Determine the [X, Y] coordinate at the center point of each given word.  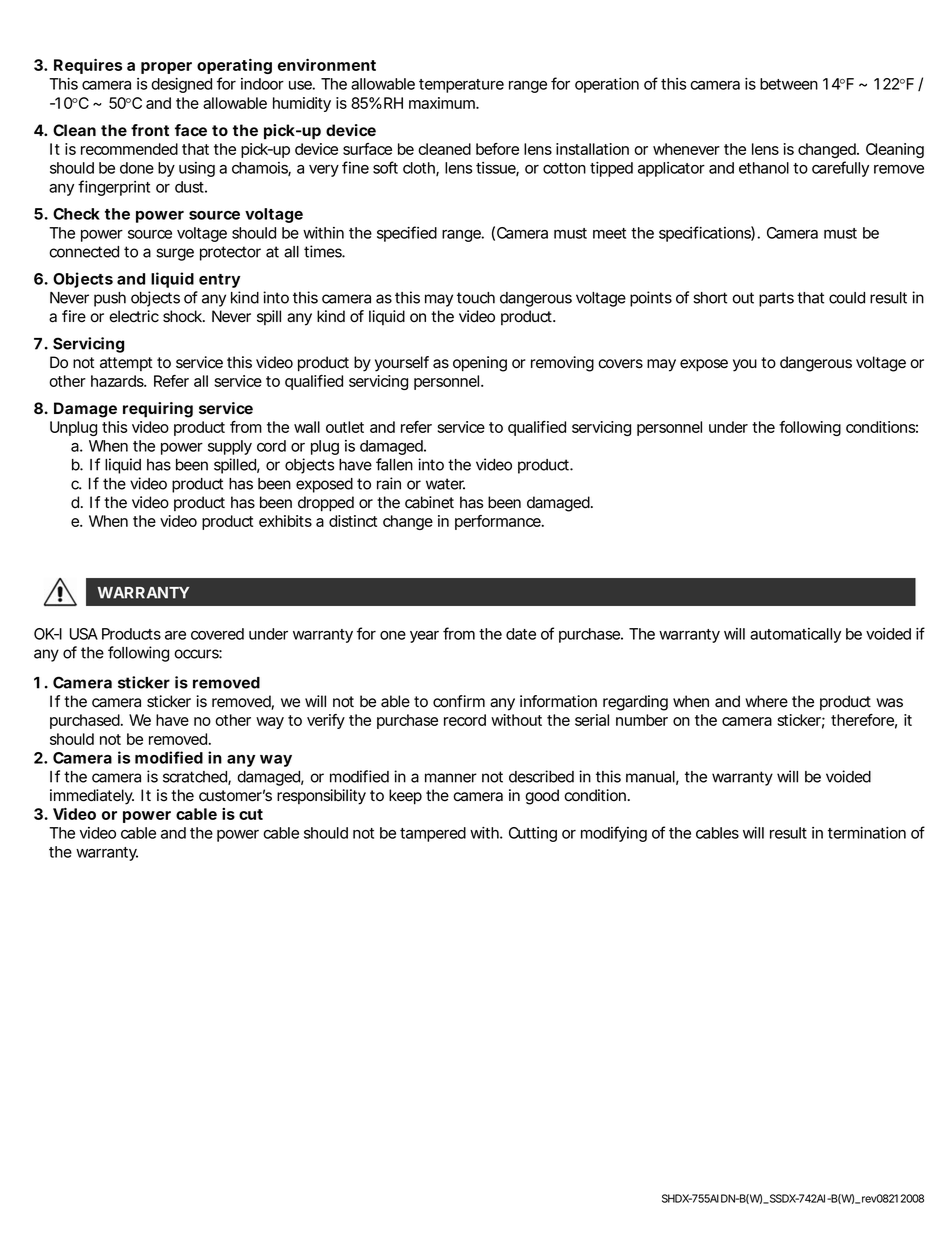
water [445, 484]
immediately [92, 797]
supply [230, 447]
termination [867, 833]
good [542, 797]
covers [620, 364]
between [789, 84]
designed [181, 85]
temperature [461, 86]
